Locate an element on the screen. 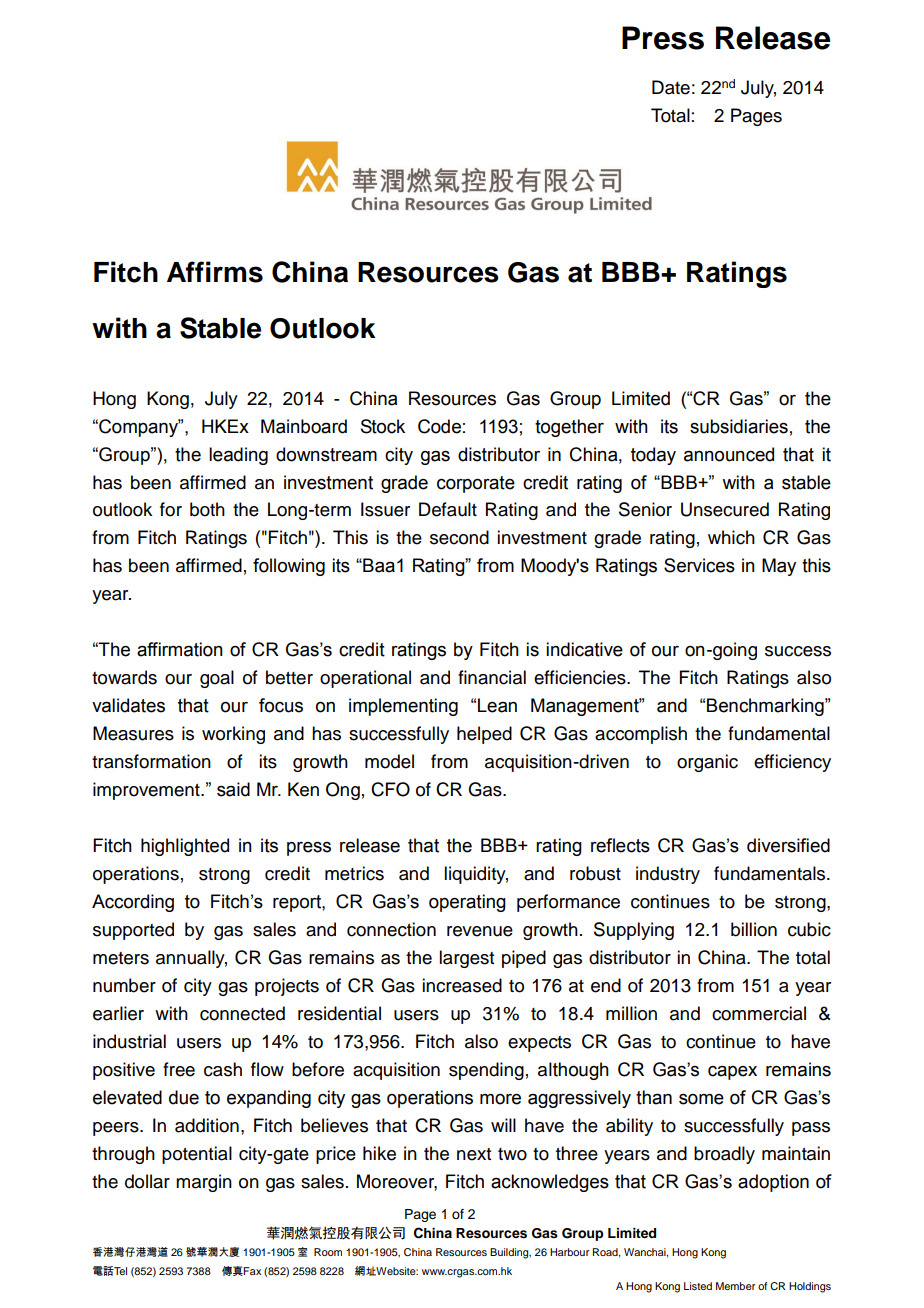 The height and width of the screenshot is (1308, 924). supported is located at coordinates (133, 931).
